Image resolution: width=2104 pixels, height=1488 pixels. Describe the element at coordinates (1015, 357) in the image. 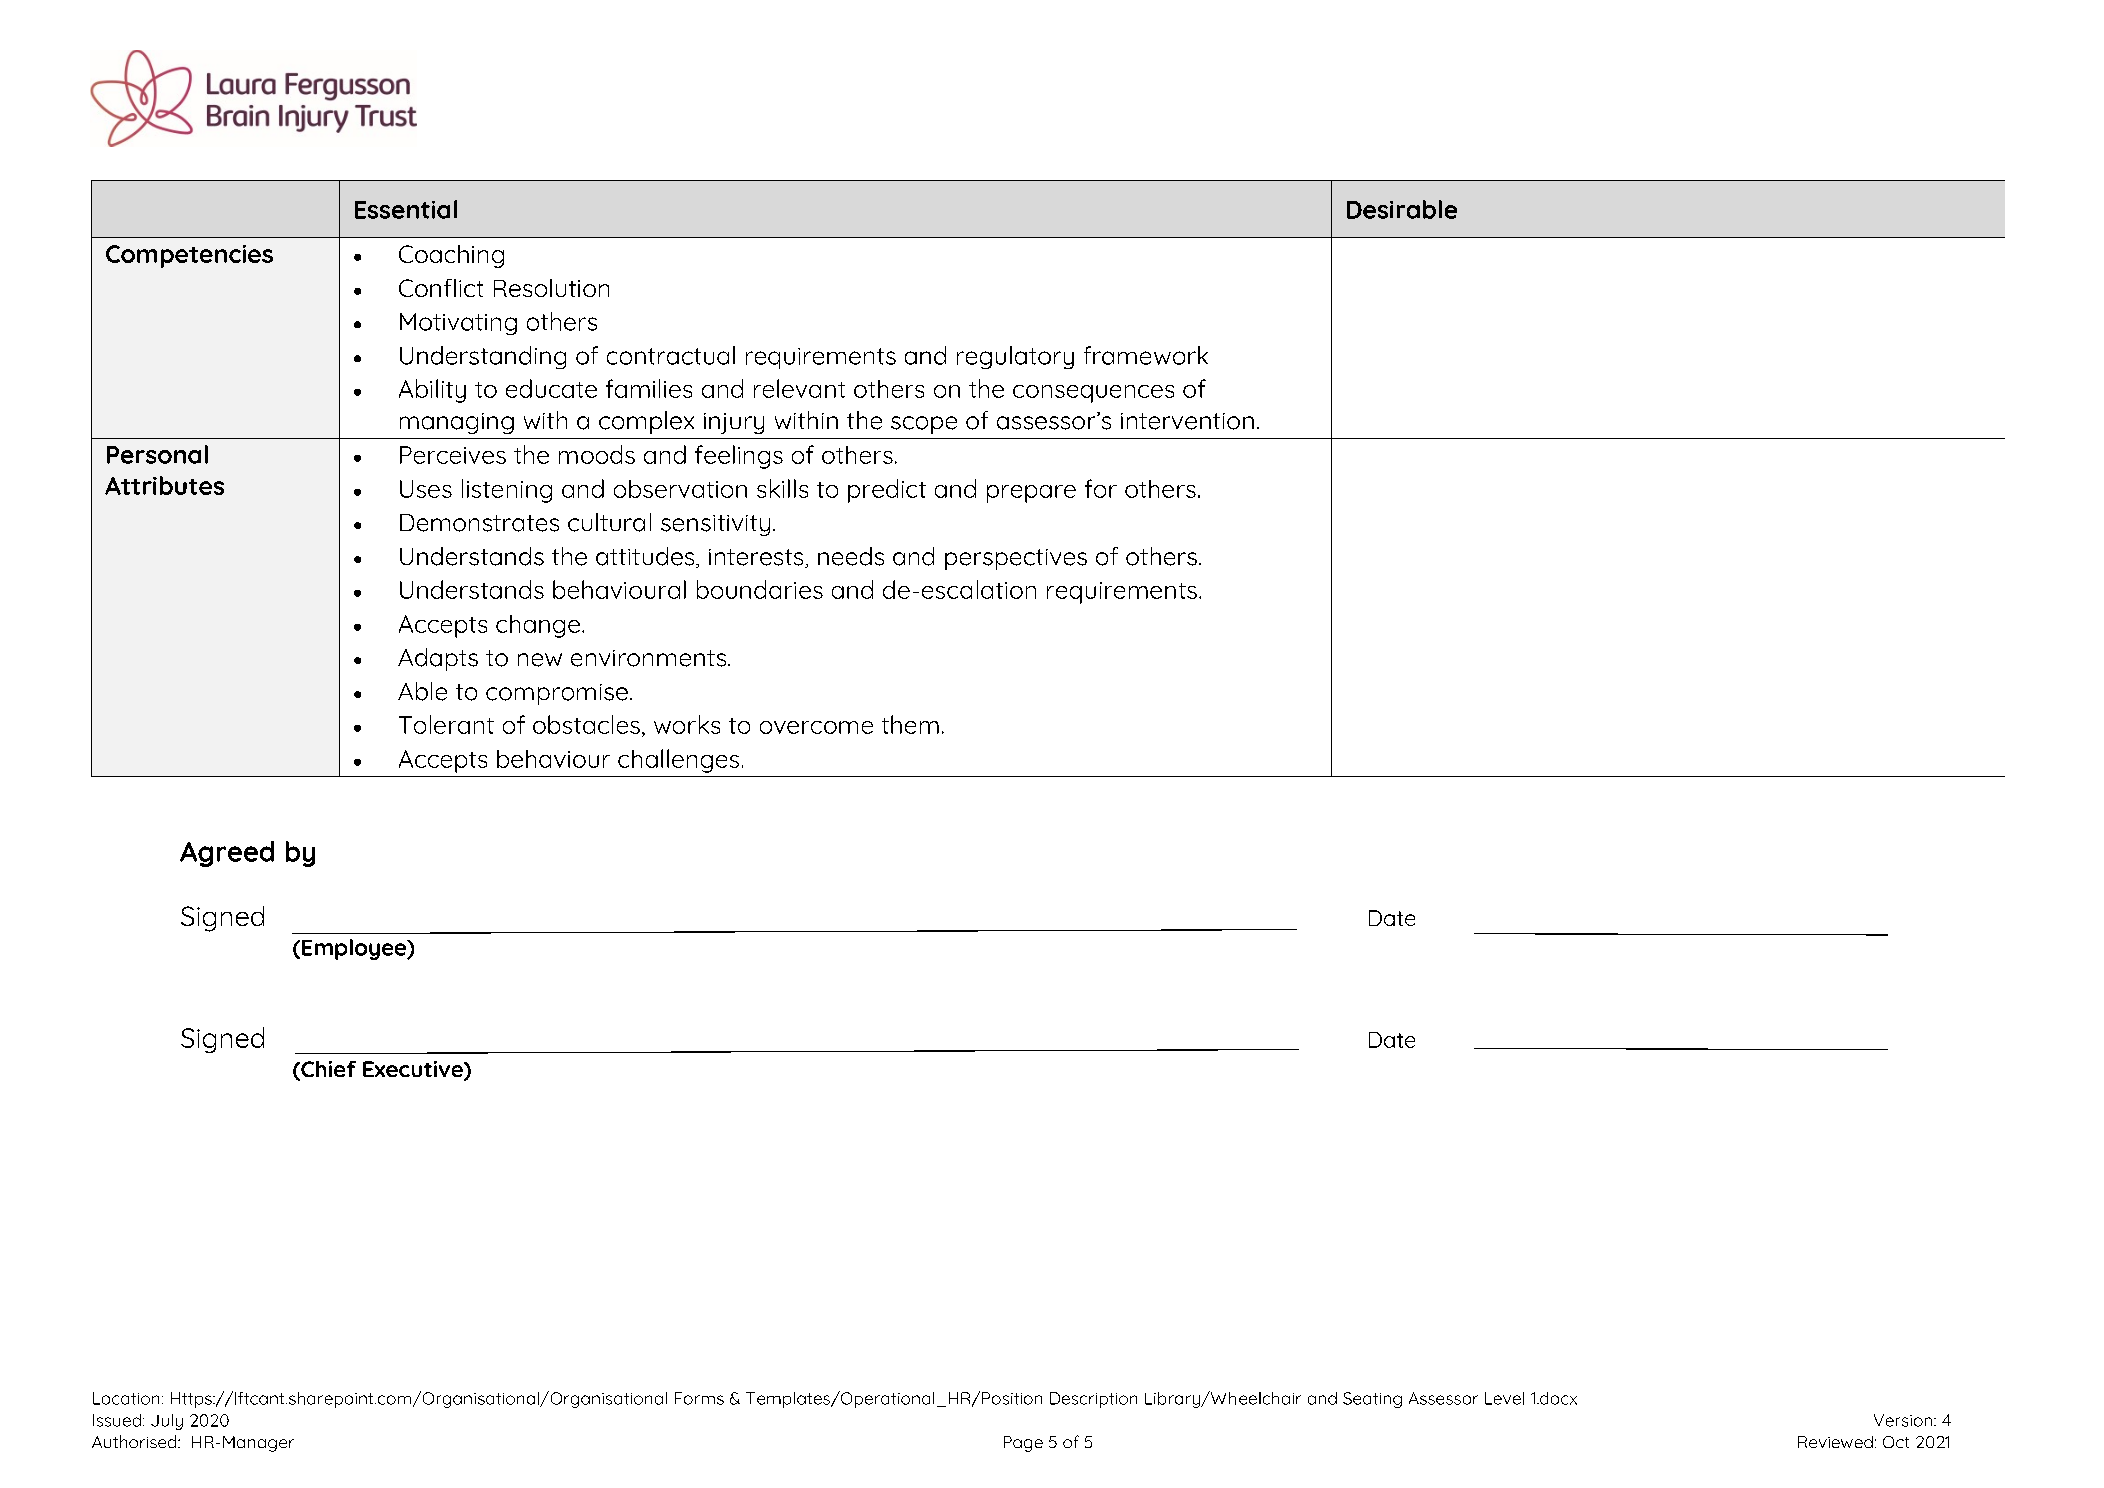

I see `regulatory` at that location.
